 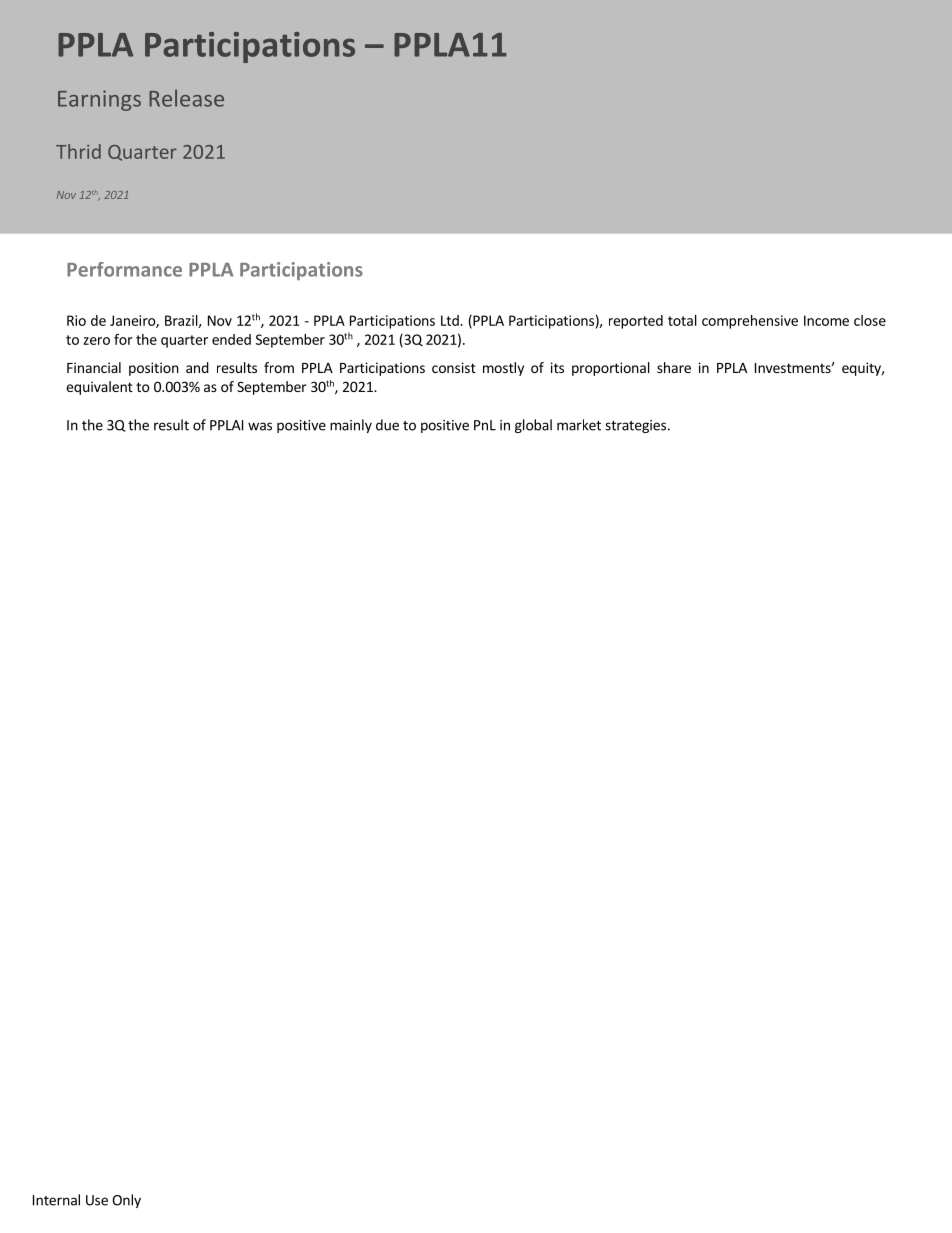 What do you see at coordinates (351, 426) in the page?
I see `mainly` at bounding box center [351, 426].
